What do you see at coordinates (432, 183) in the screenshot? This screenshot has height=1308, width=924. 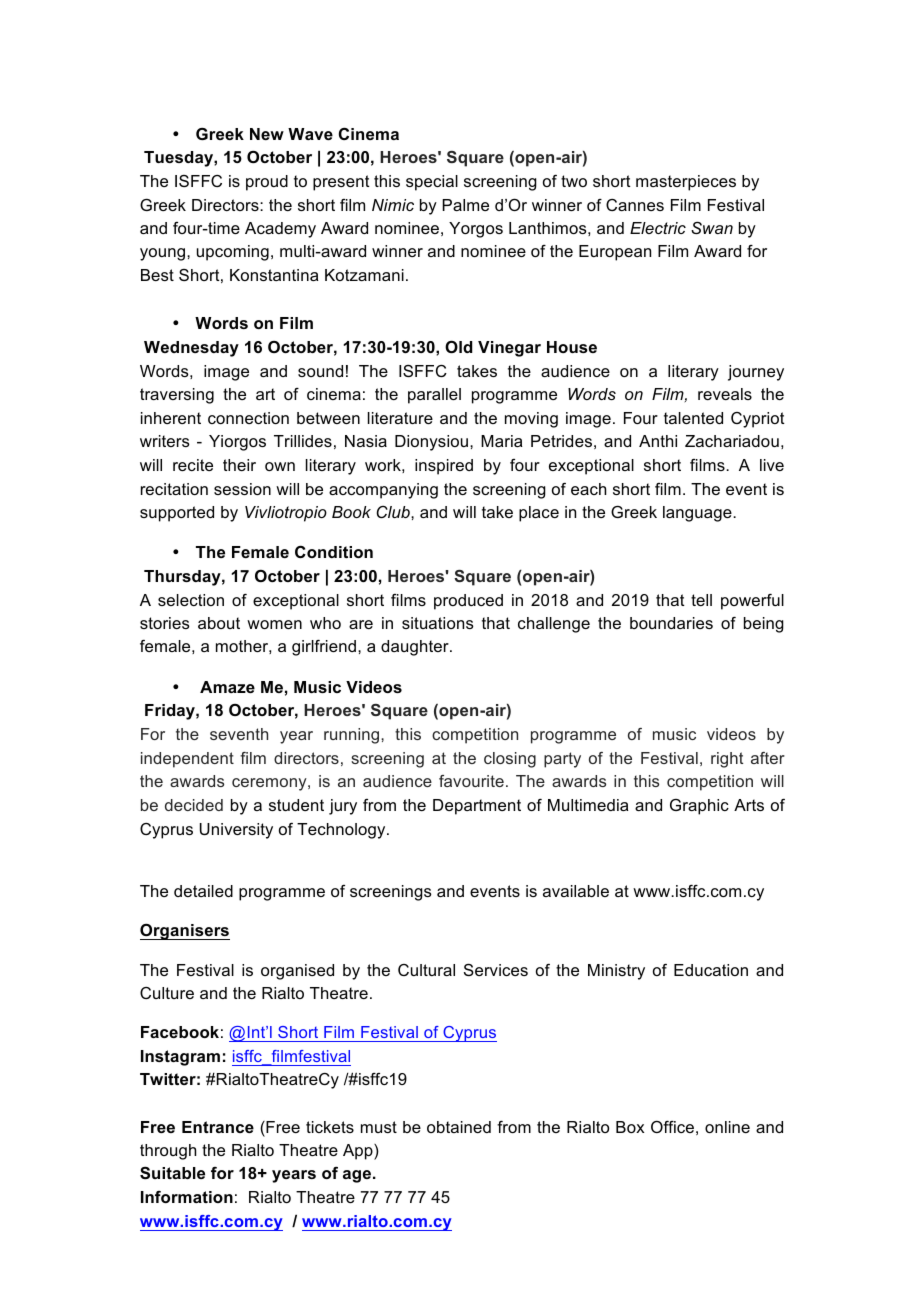 I see `special` at bounding box center [432, 183].
